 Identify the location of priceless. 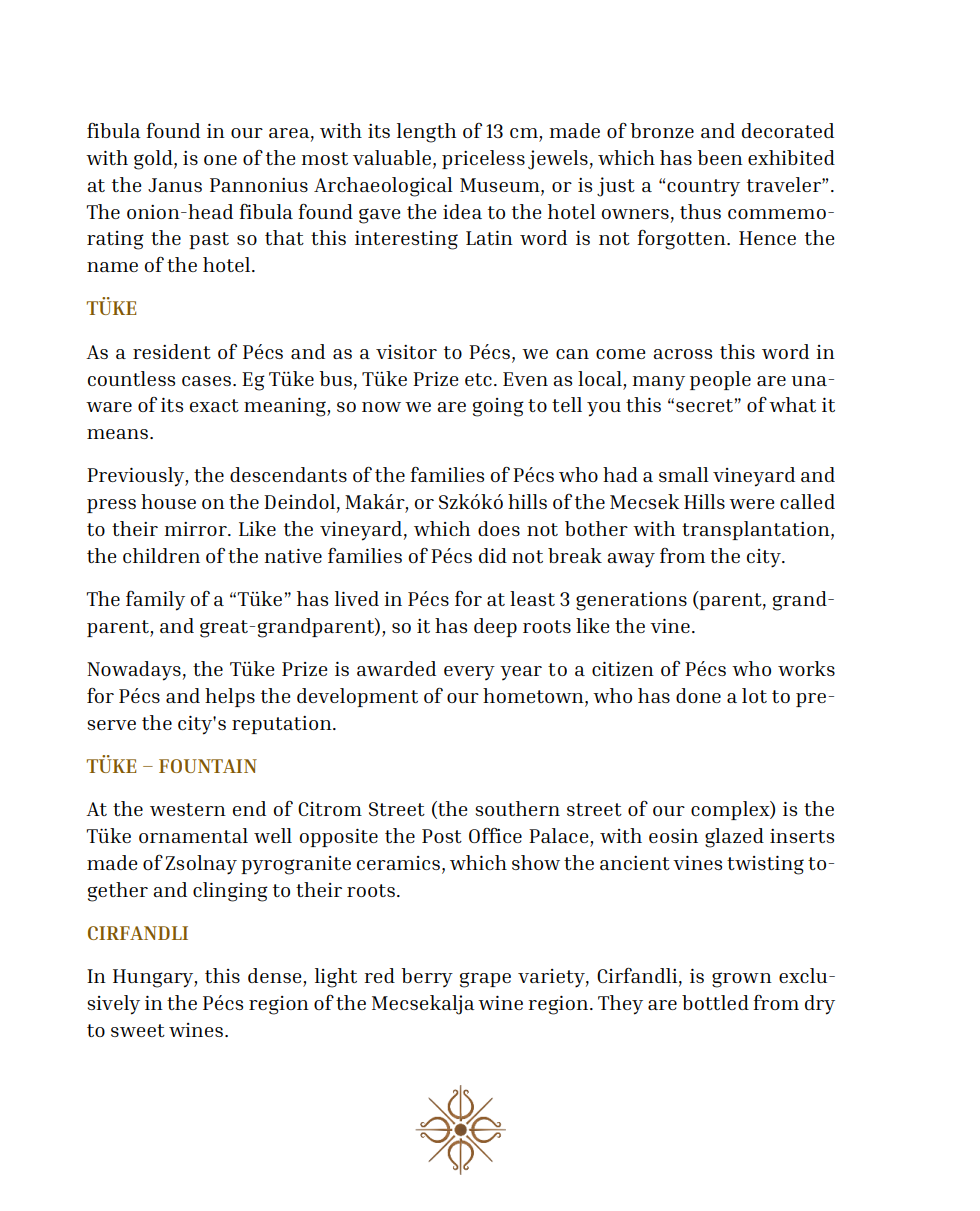
(483, 159).
